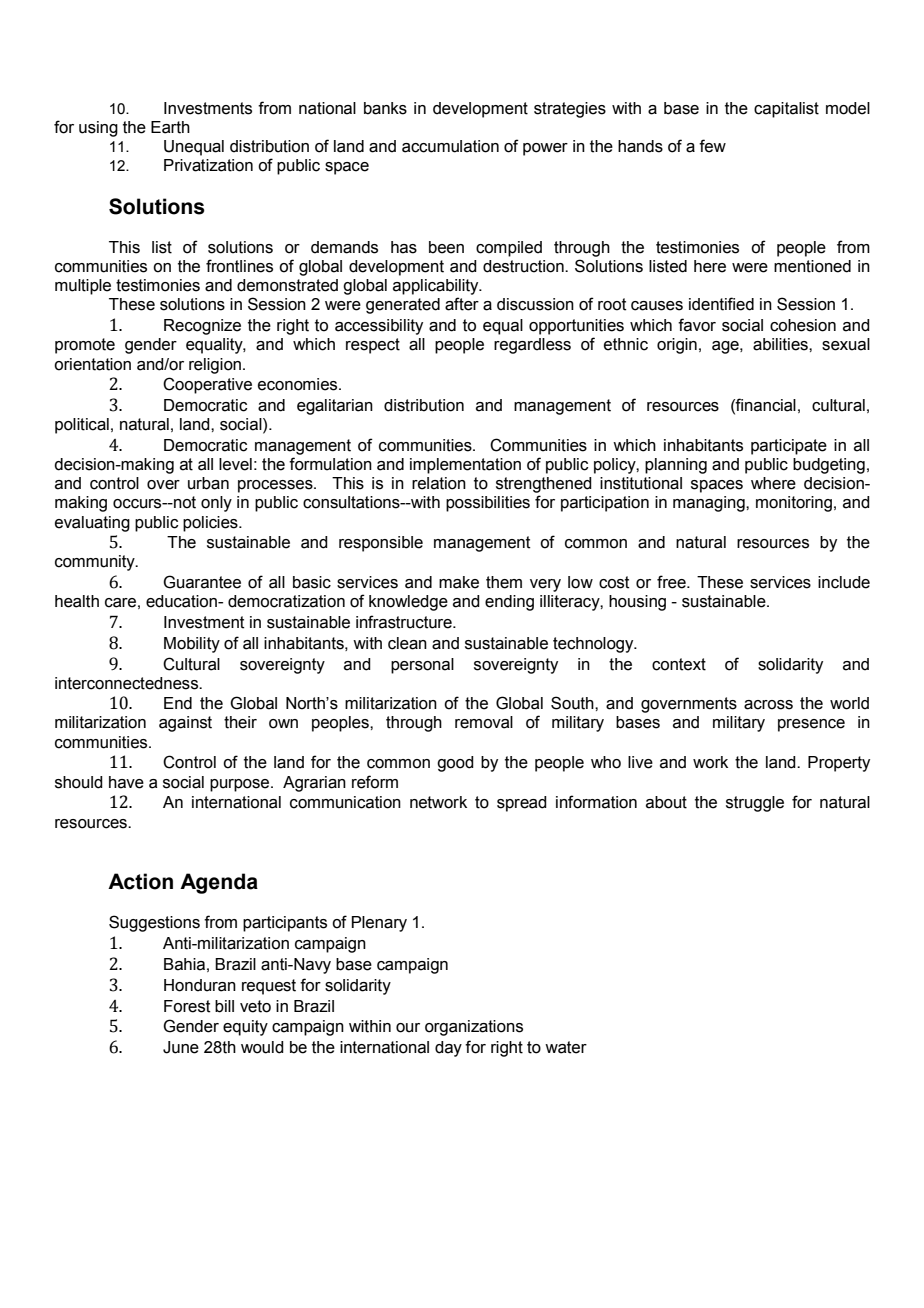  I want to click on accumulation, so click(450, 146).
